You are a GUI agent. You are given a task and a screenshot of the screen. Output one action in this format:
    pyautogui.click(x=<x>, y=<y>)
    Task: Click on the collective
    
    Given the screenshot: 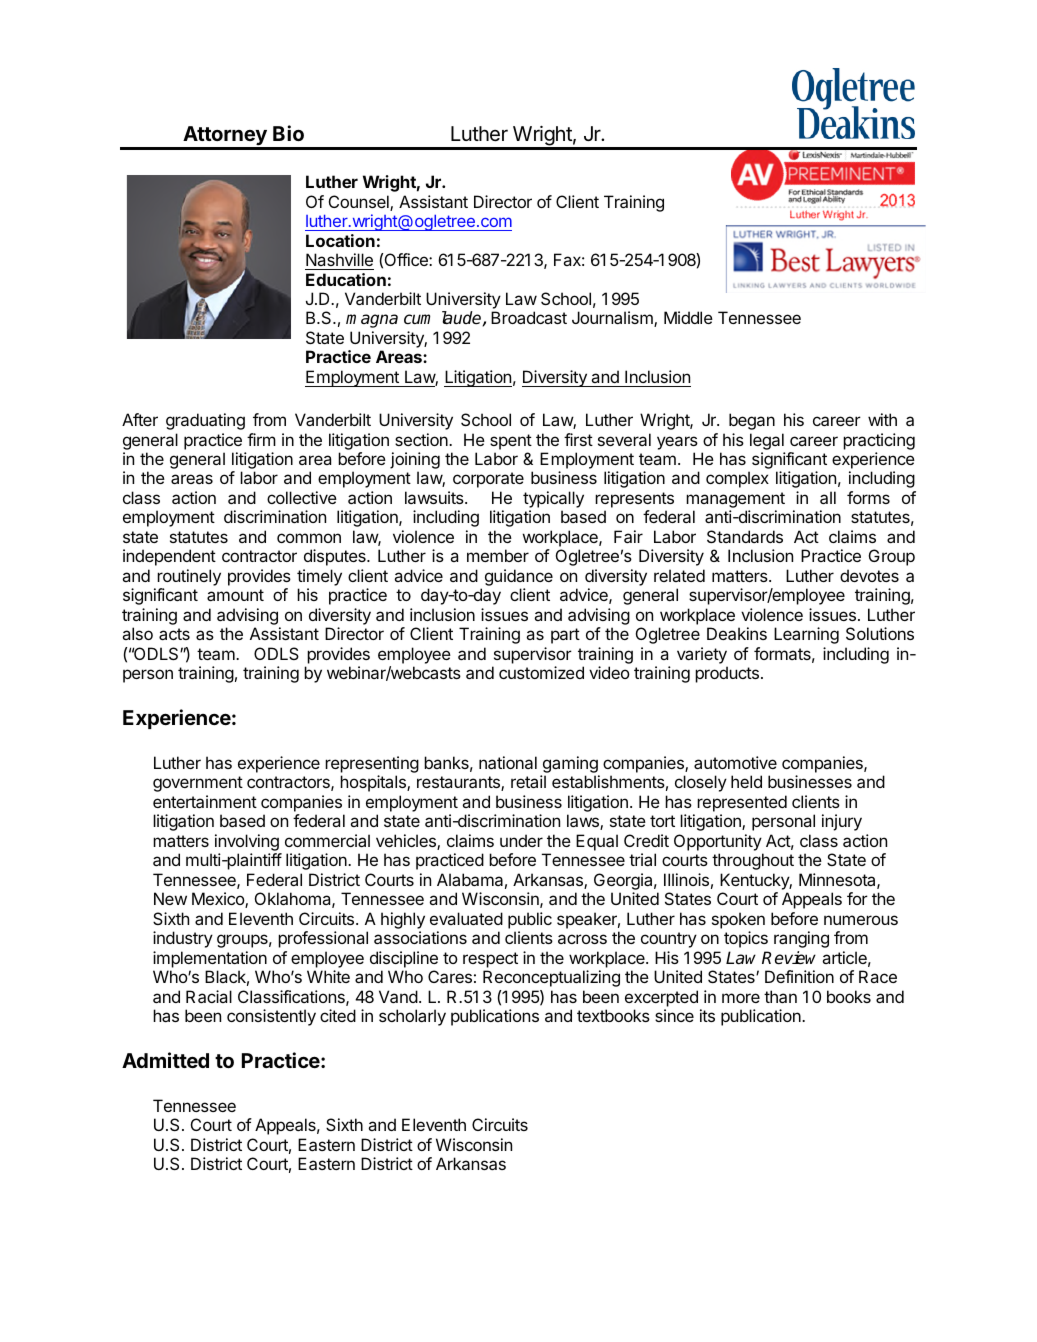 What is the action you would take?
    pyautogui.click(x=302, y=497)
